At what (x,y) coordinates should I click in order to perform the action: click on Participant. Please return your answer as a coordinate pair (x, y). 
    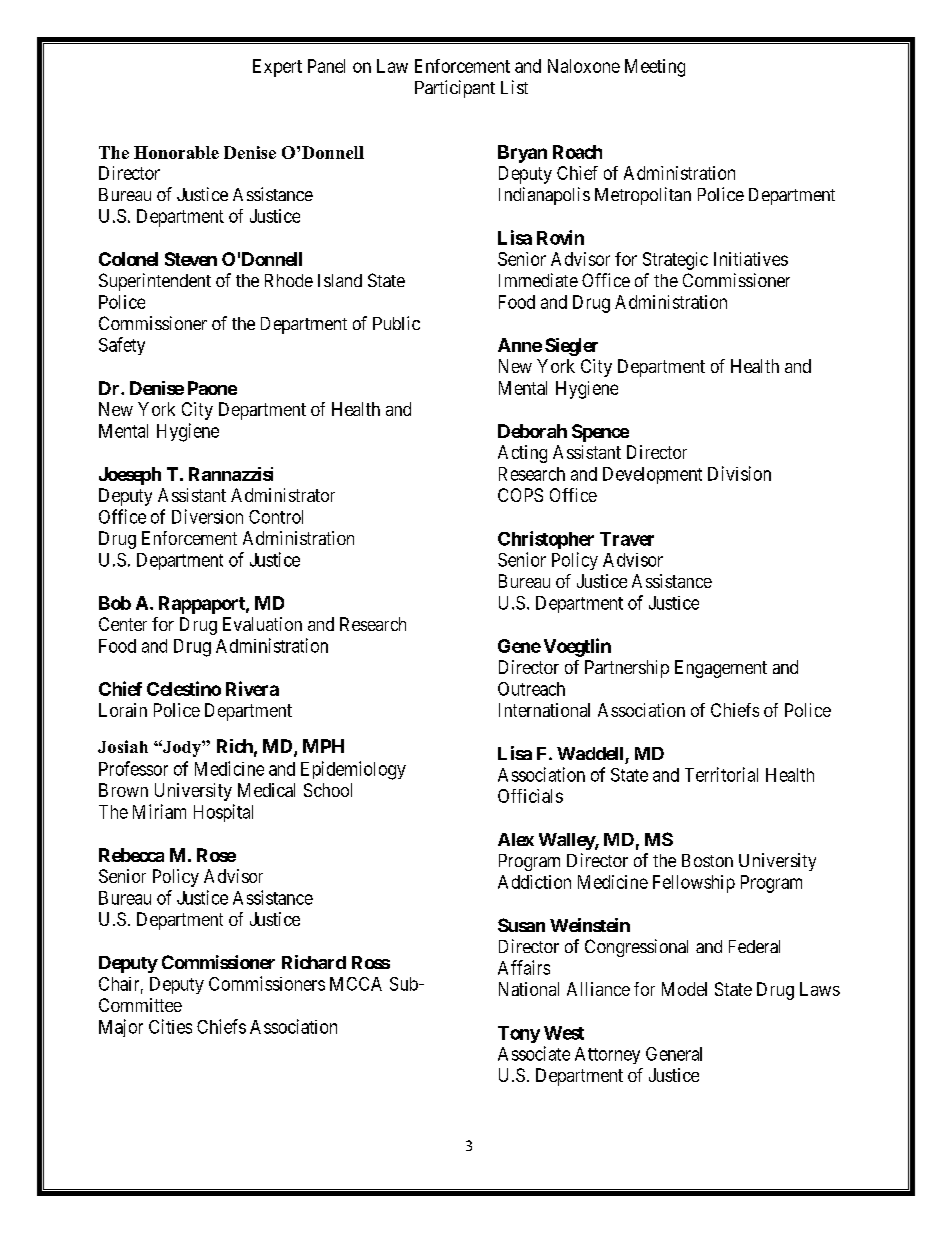
    Looking at the image, I should click on (455, 89).
